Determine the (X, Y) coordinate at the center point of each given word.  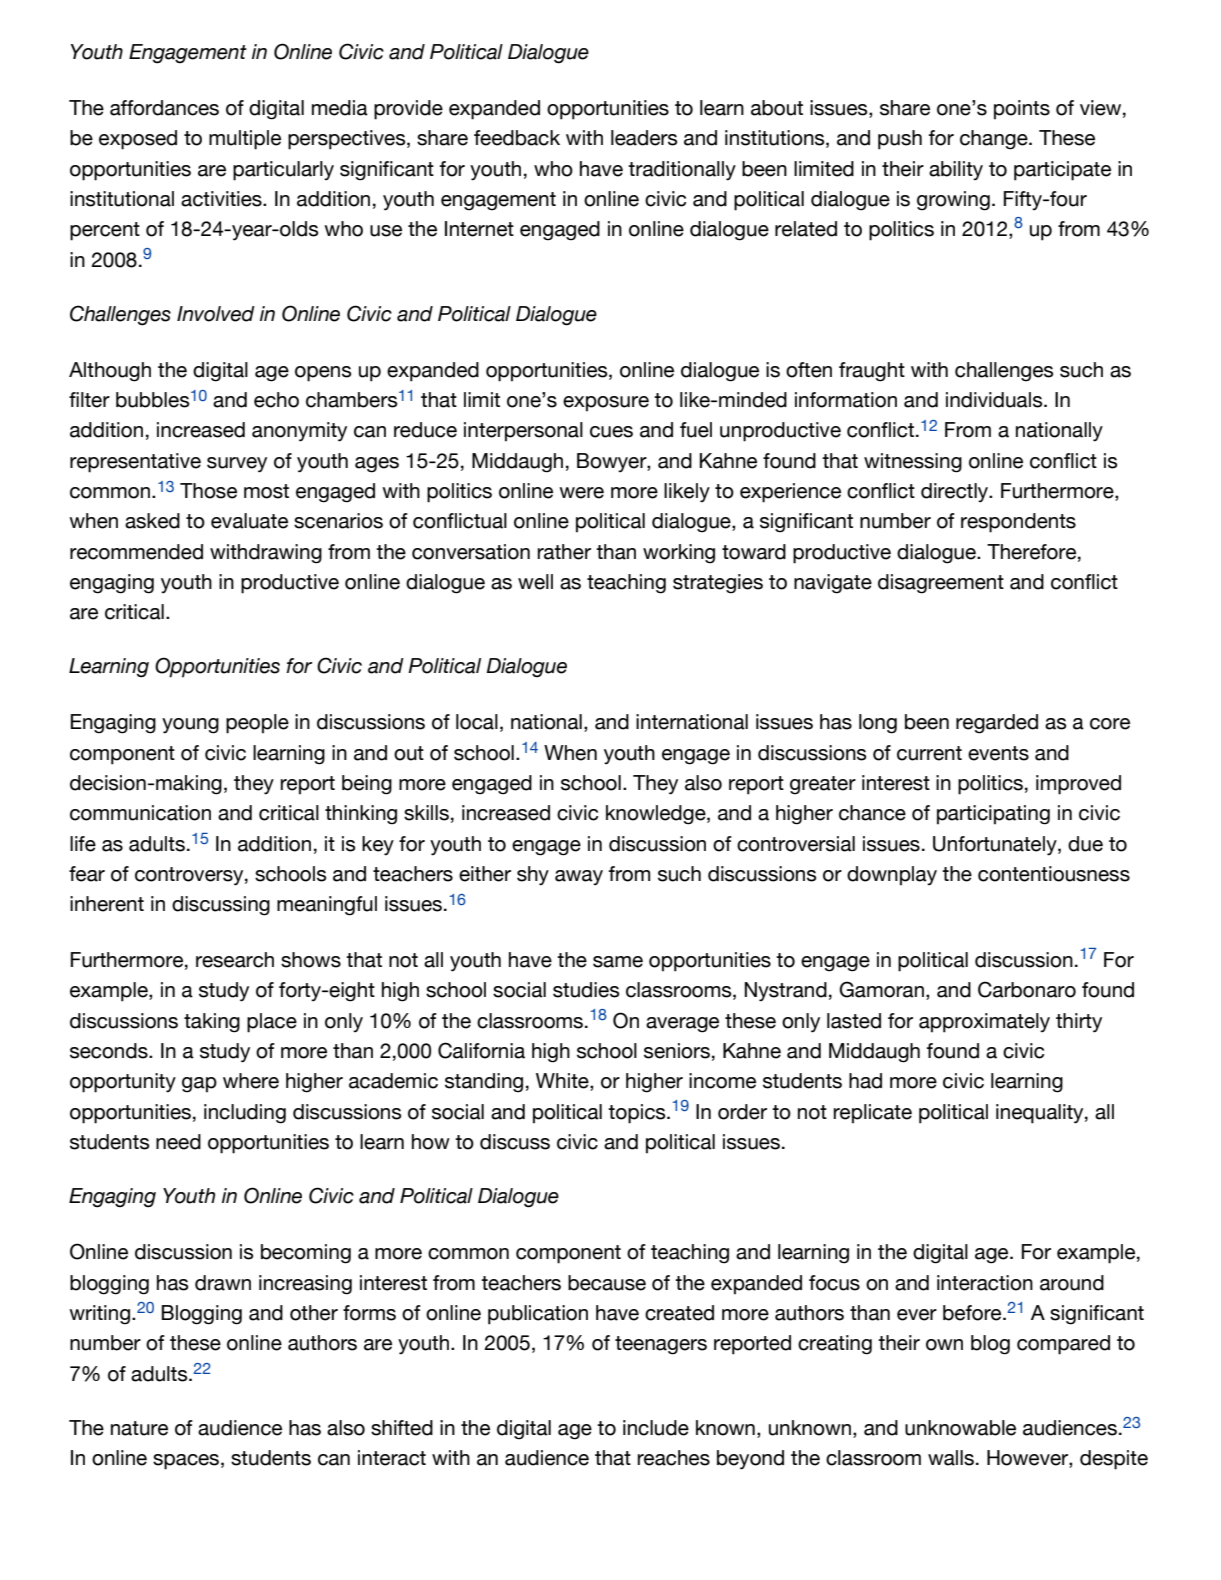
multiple (245, 140)
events (998, 753)
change (995, 140)
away (579, 877)
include (656, 1428)
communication (140, 813)
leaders (644, 138)
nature (139, 1428)
